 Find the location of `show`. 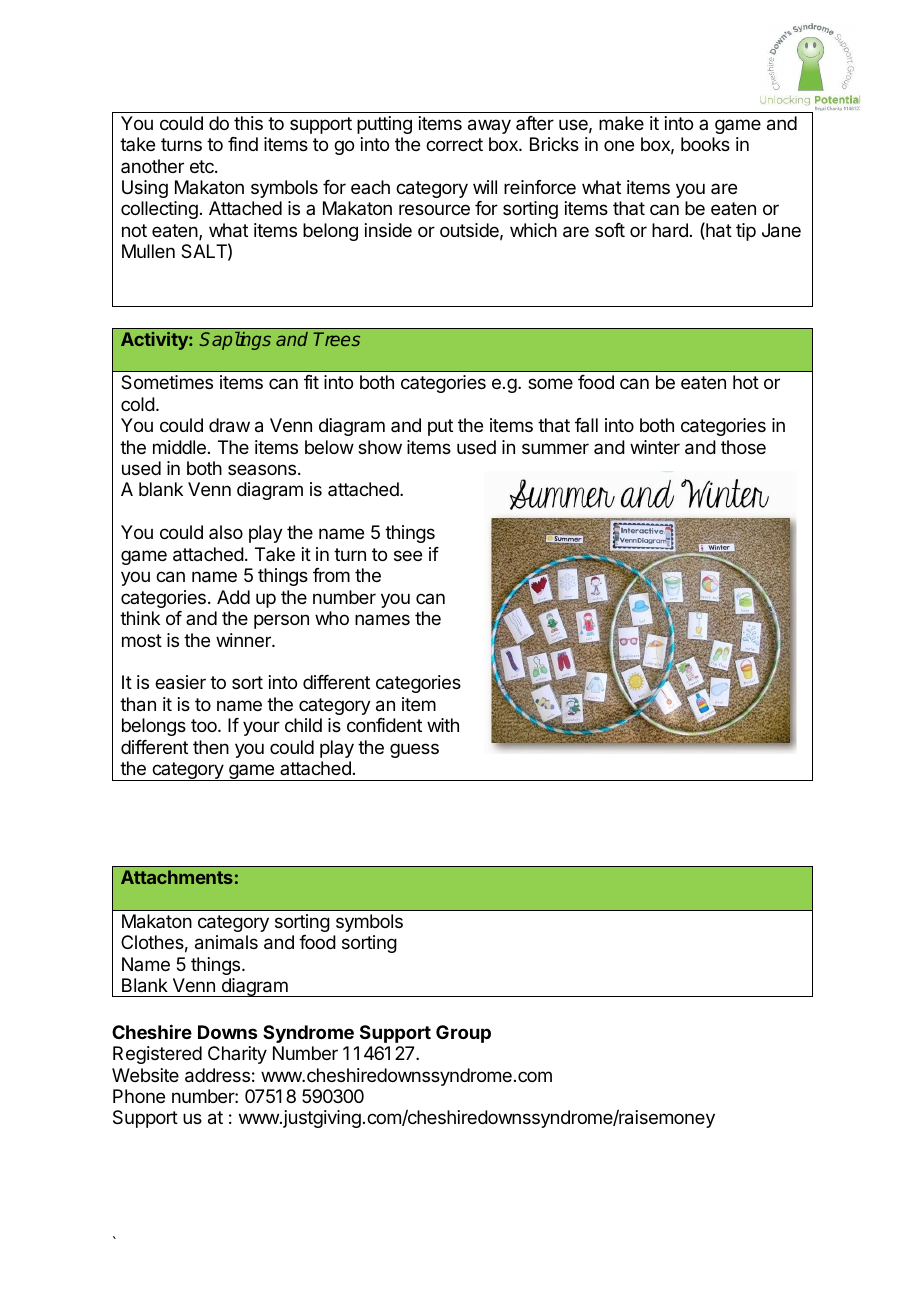

show is located at coordinates (380, 447).
